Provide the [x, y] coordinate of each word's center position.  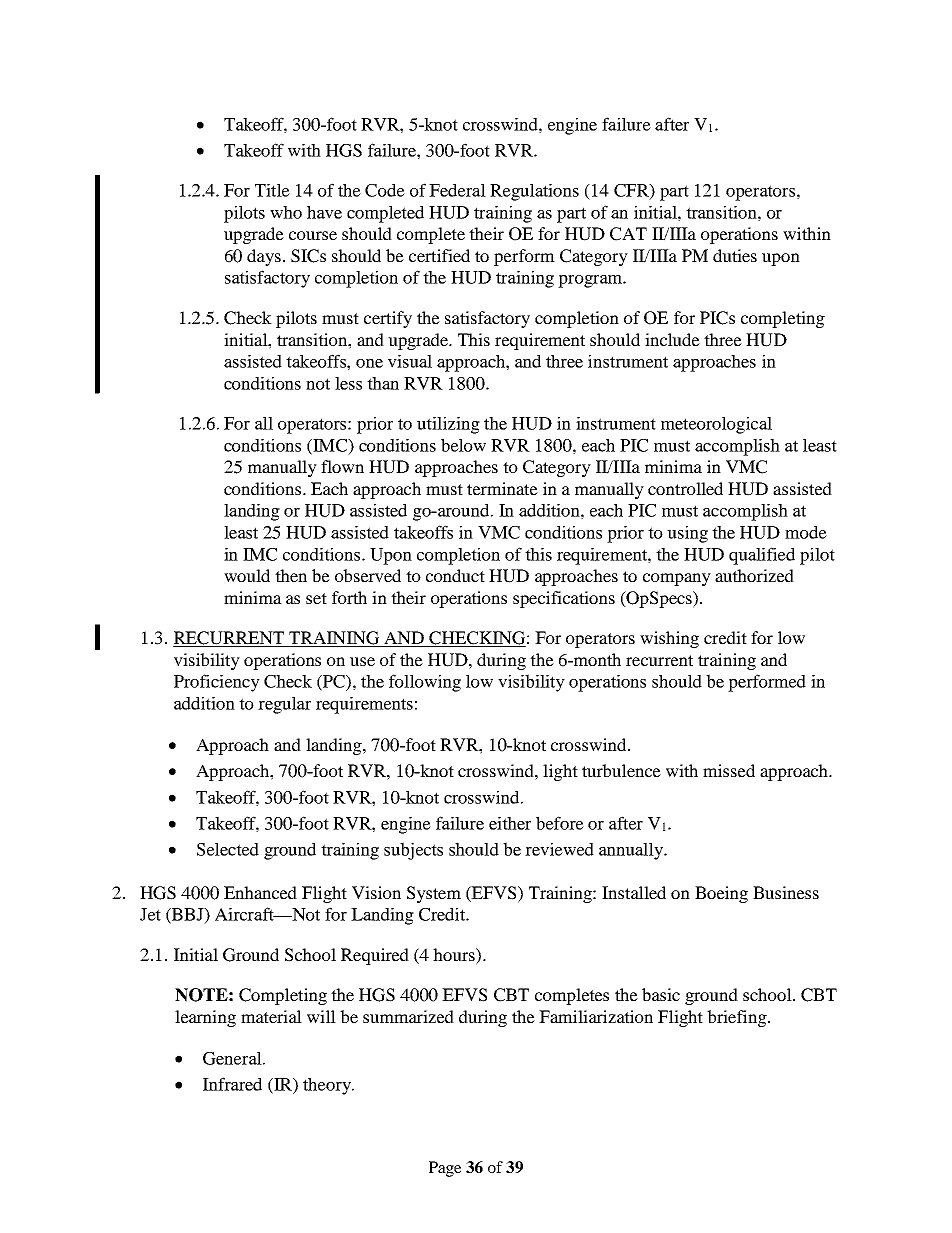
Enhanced [260, 892]
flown [342, 466]
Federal [457, 190]
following [425, 683]
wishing [669, 639]
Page [445, 1169]
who [286, 212]
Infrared [232, 1084]
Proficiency [217, 683]
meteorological [716, 425]
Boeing [721, 894]
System [434, 894]
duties [735, 255]
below [463, 445]
